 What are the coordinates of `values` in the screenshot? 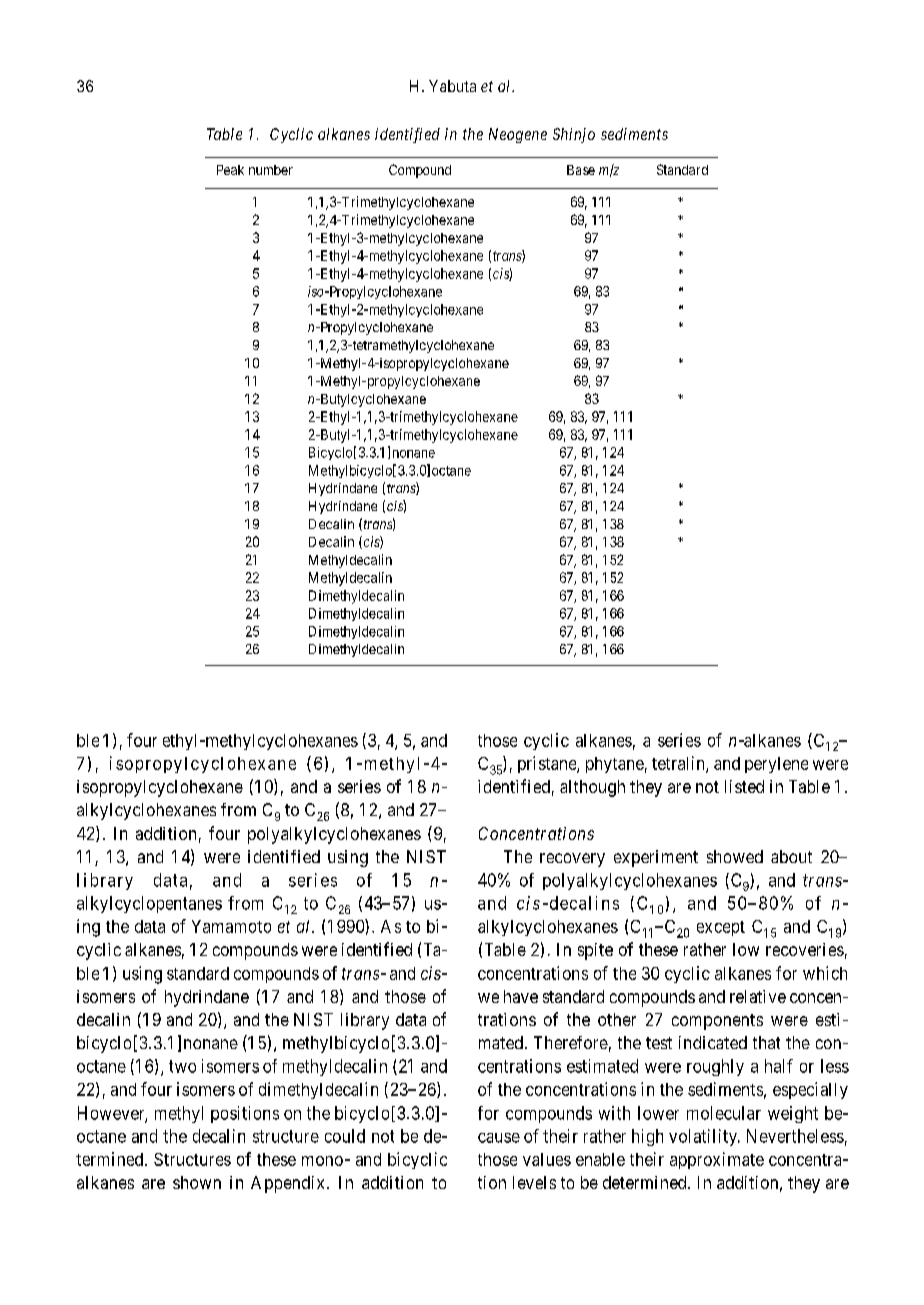 It's located at (547, 1159).
